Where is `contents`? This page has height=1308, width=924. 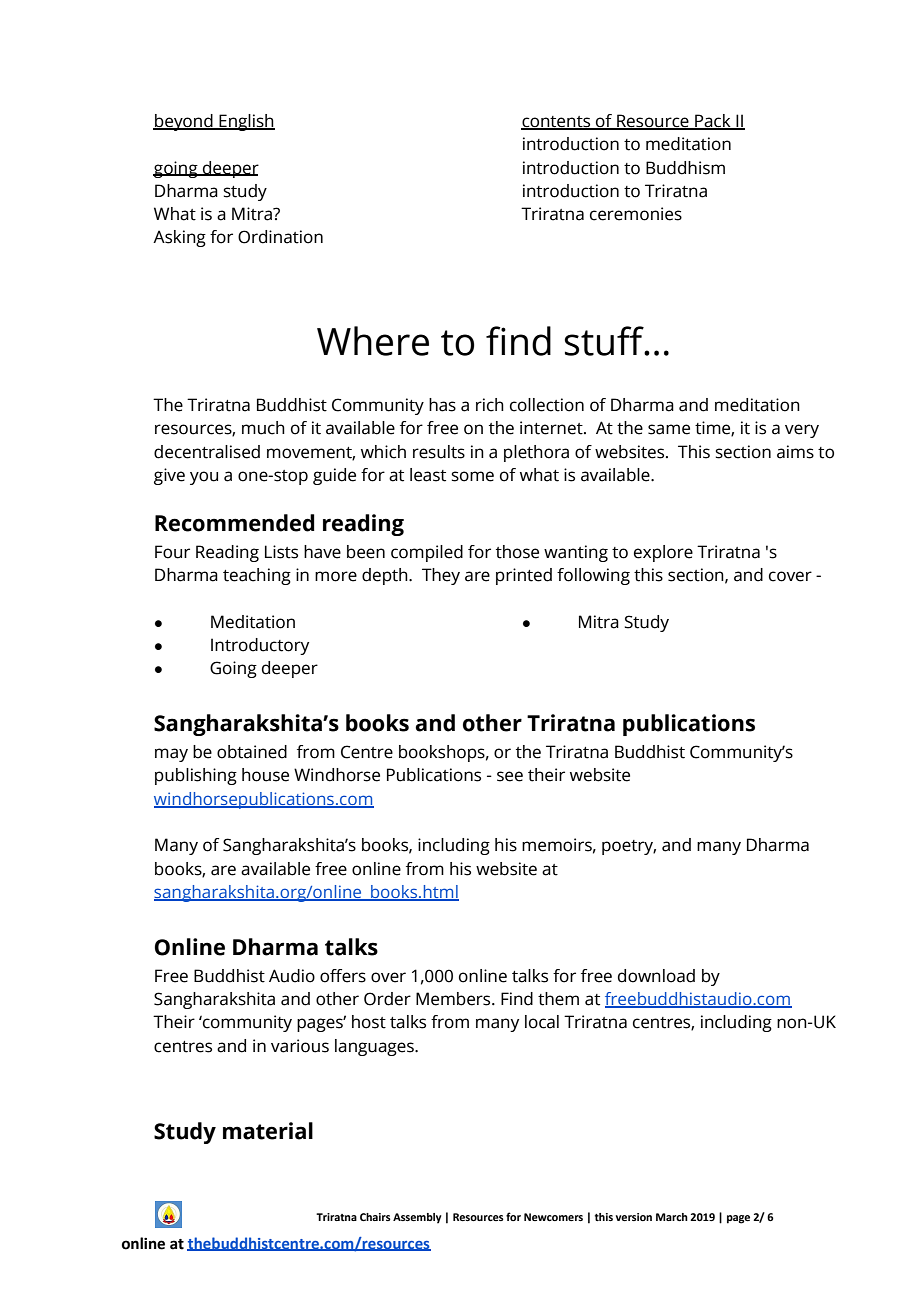 contents is located at coordinates (557, 123).
